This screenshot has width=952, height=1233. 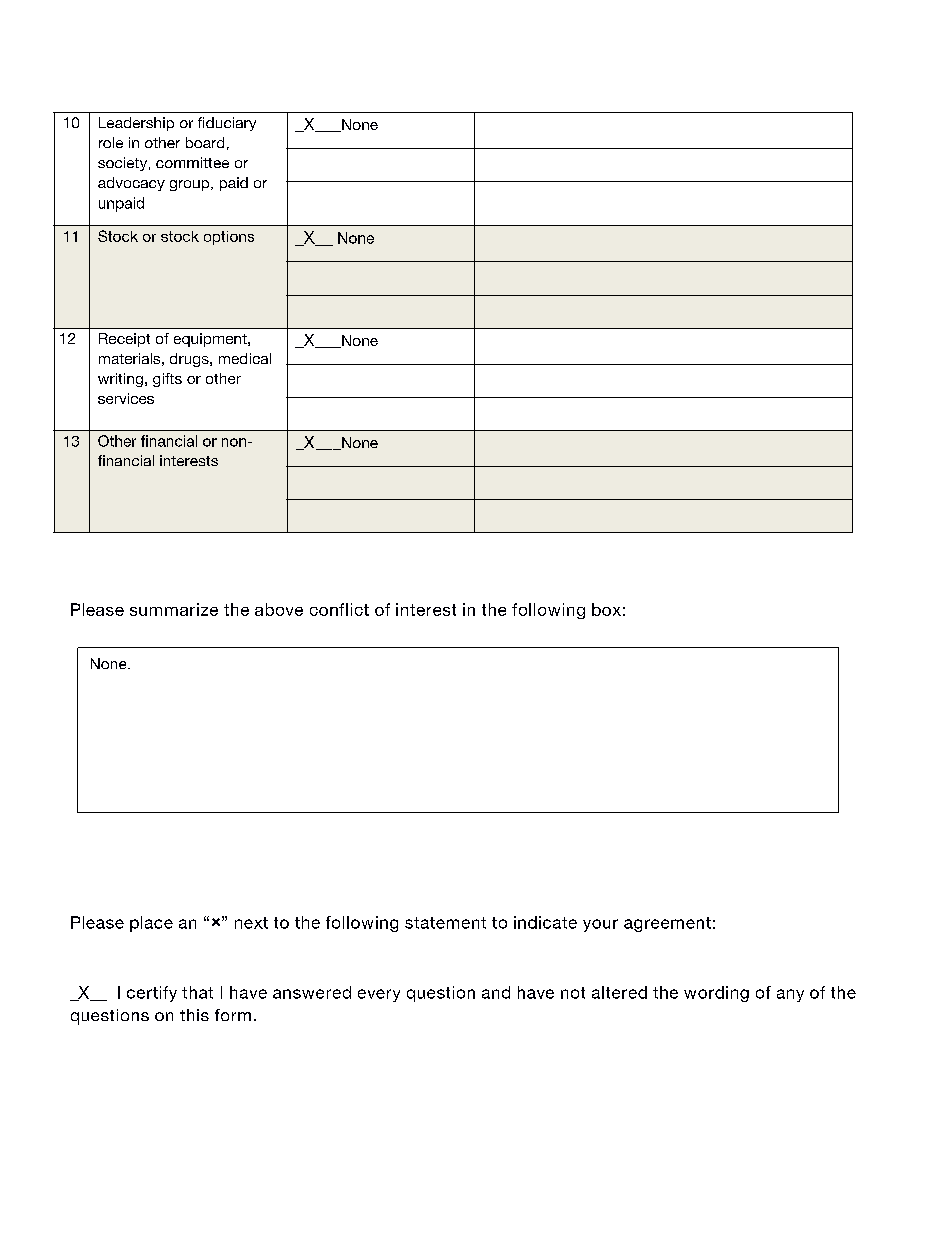 I want to click on fiduciary, so click(x=227, y=124).
